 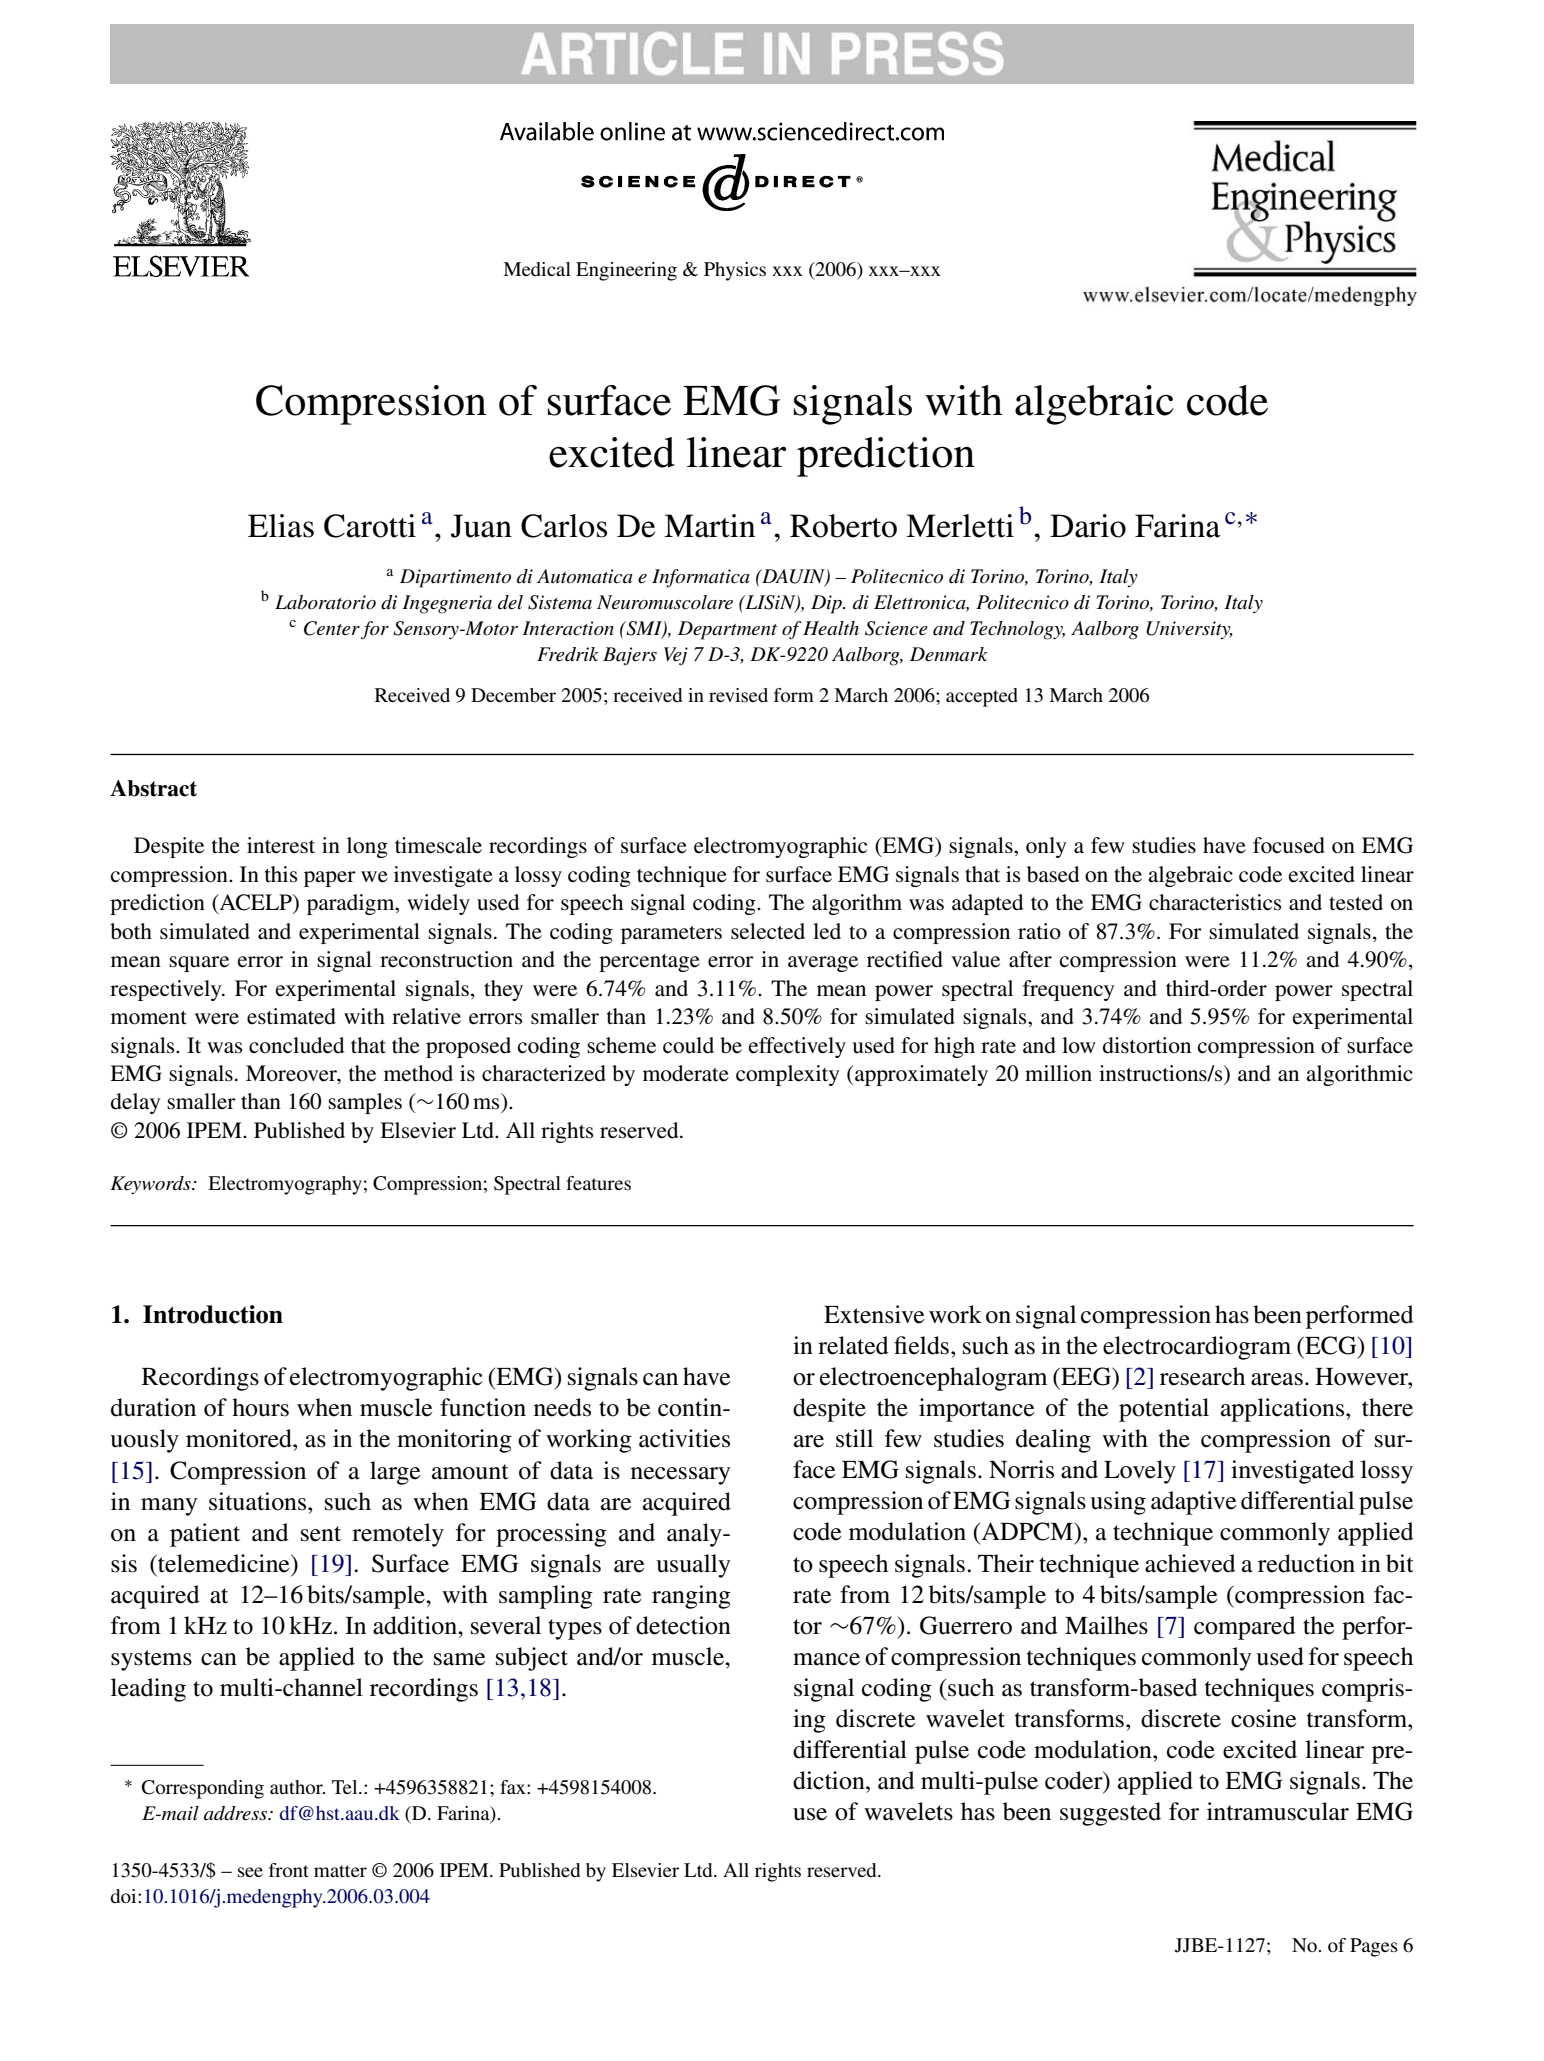 What do you see at coordinates (537, 269) in the screenshot?
I see `Medical` at bounding box center [537, 269].
